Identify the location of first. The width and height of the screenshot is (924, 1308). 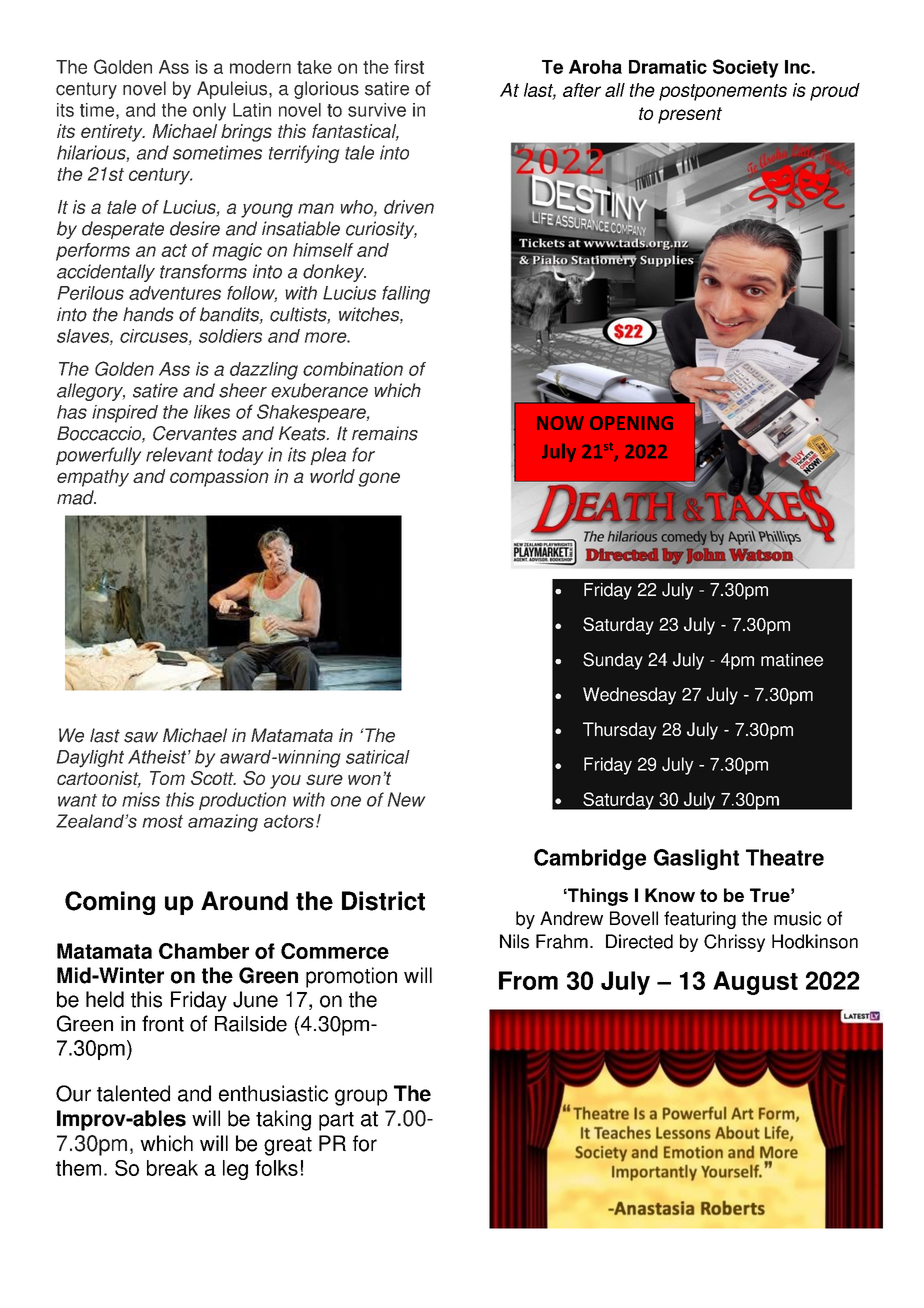
(409, 67).
